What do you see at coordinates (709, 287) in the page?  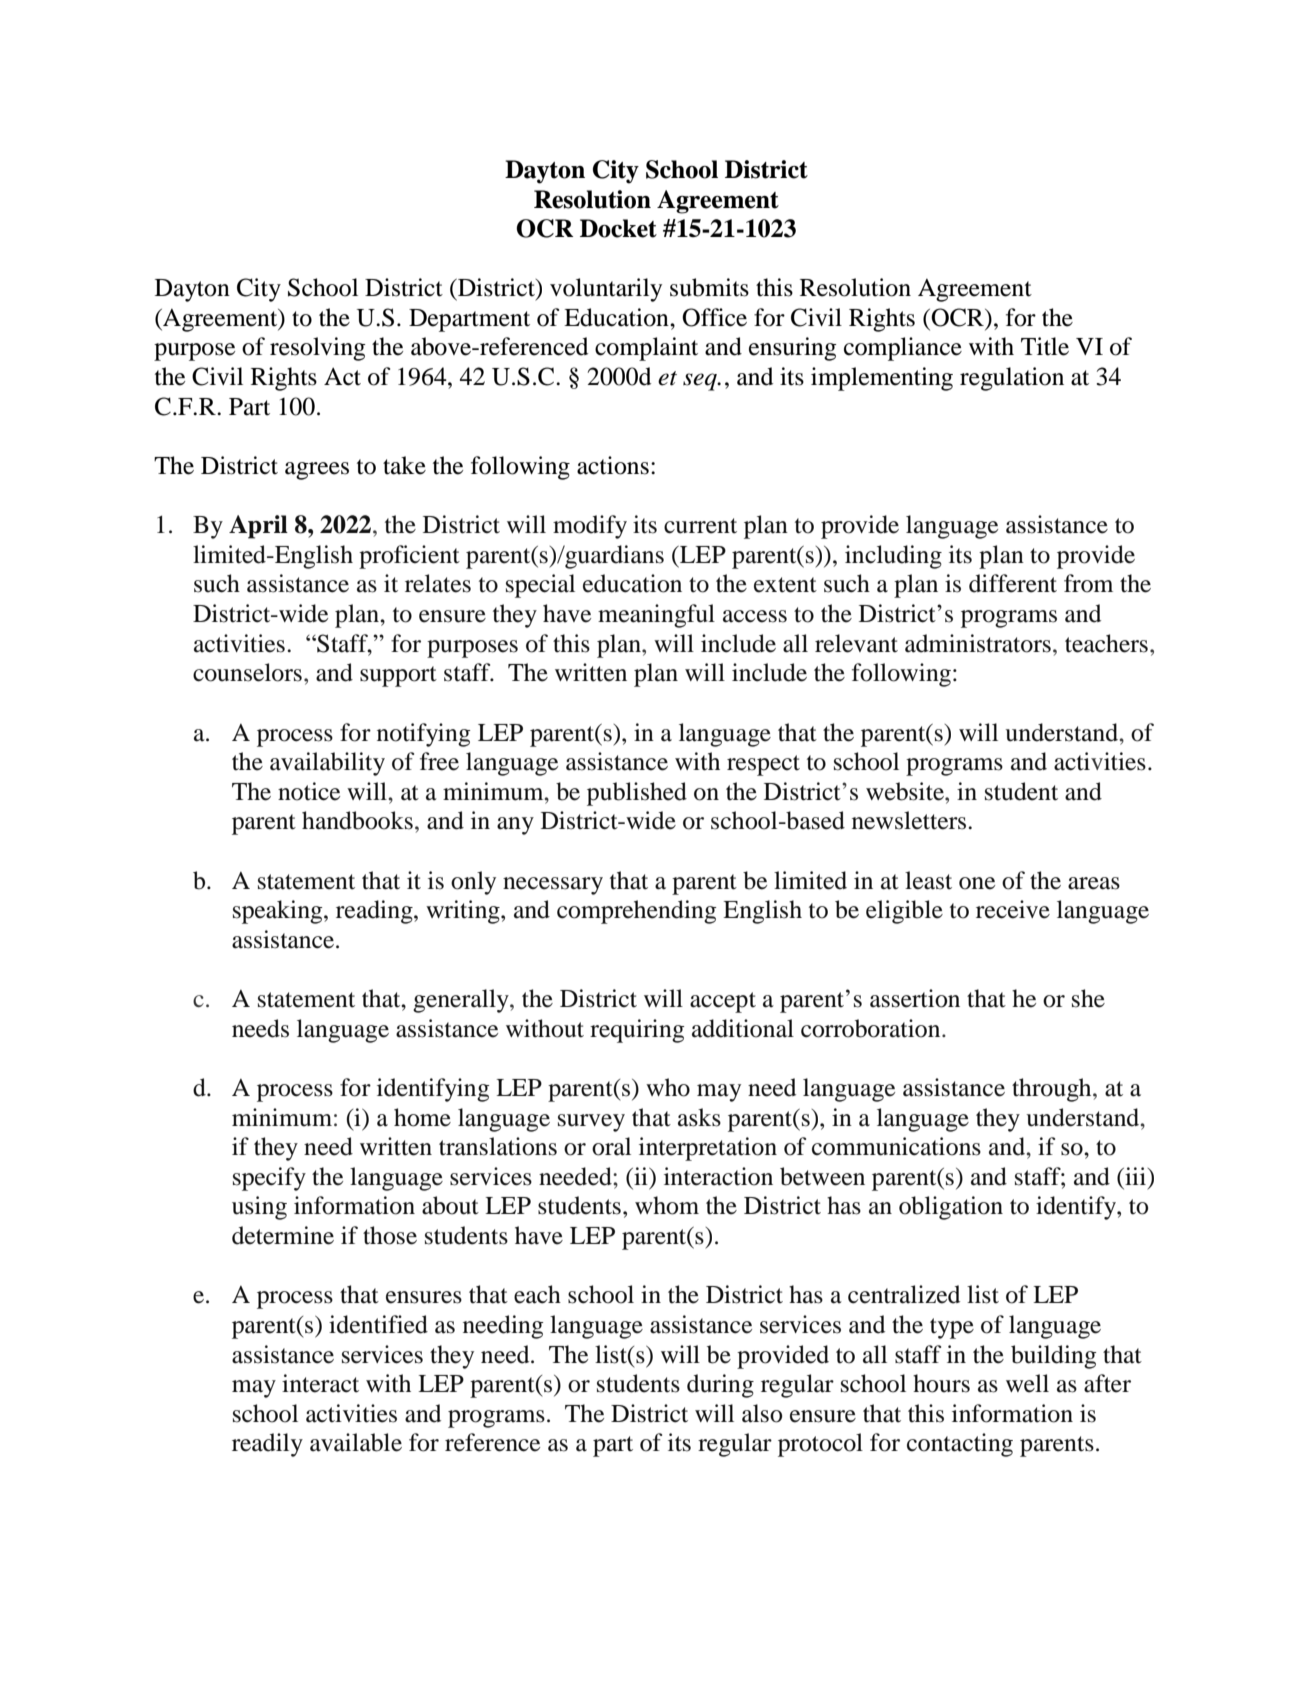 I see `submits` at bounding box center [709, 287].
